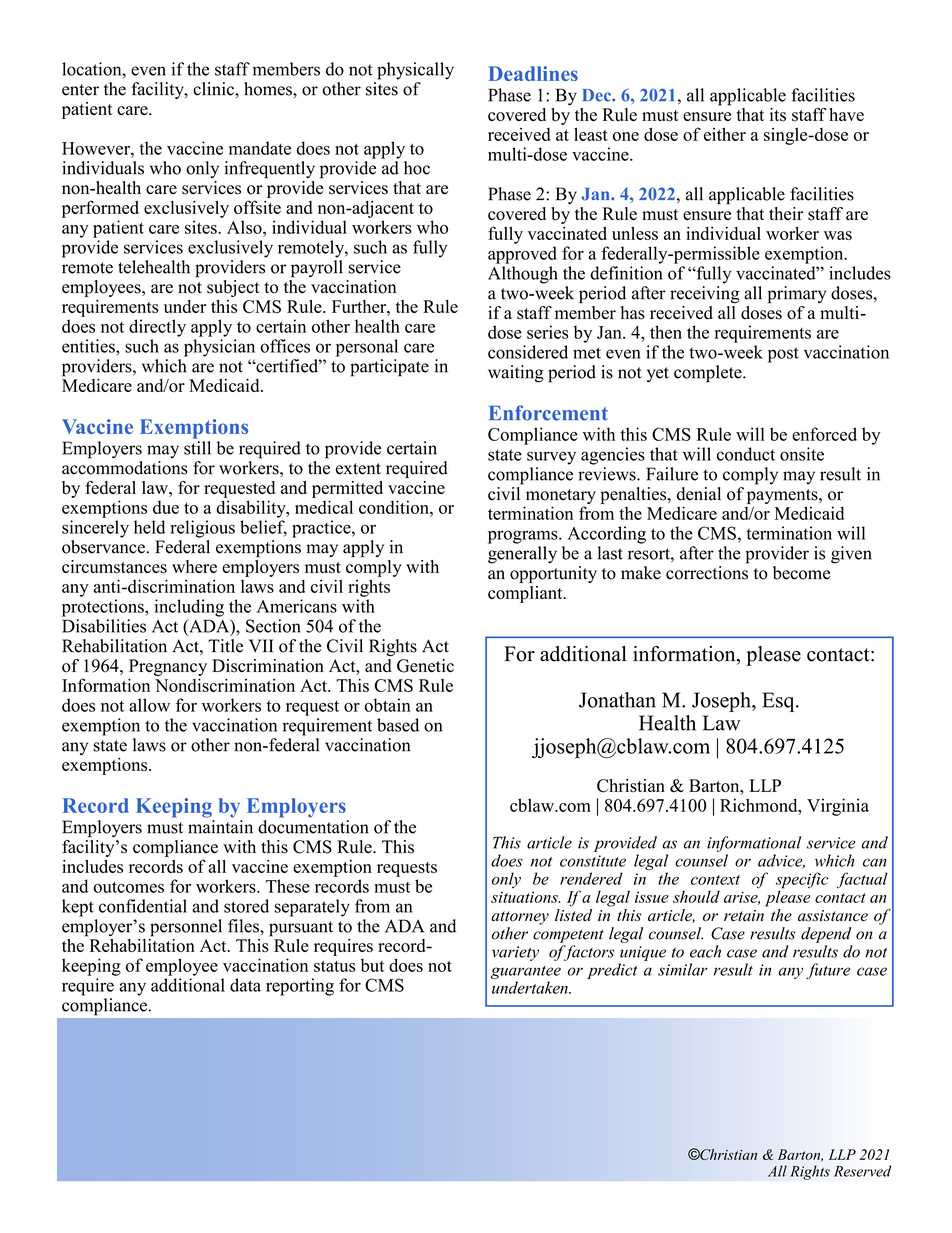 This screenshot has height=1233, width=952. I want to click on Virginia, so click(838, 807).
